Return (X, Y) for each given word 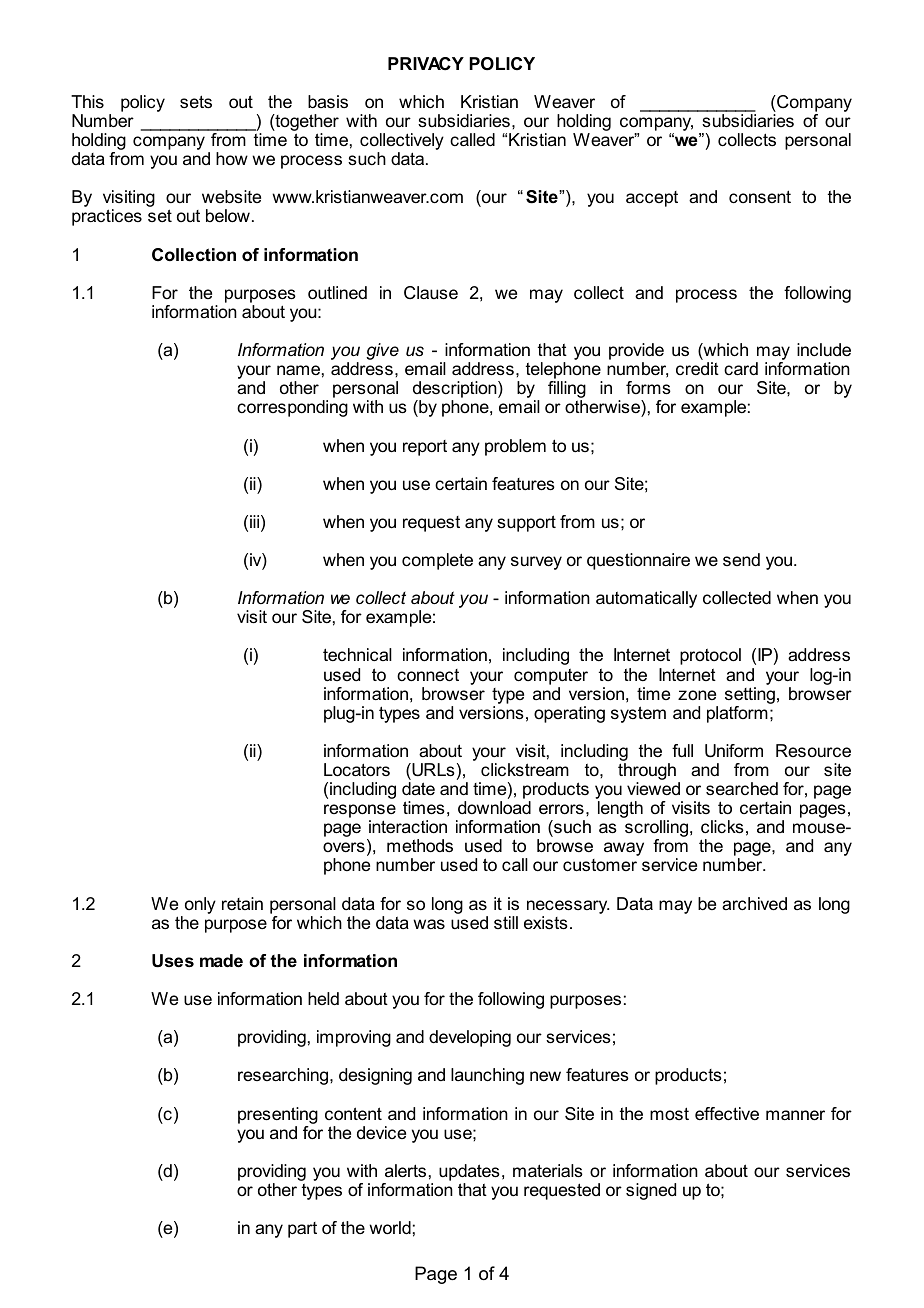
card (741, 369)
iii (254, 521)
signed (651, 1191)
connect (428, 675)
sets (196, 101)
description (456, 391)
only (200, 905)
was (429, 924)
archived (754, 904)
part (302, 1230)
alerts (405, 1171)
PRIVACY (426, 64)
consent (760, 196)
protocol (710, 656)
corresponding (292, 408)
